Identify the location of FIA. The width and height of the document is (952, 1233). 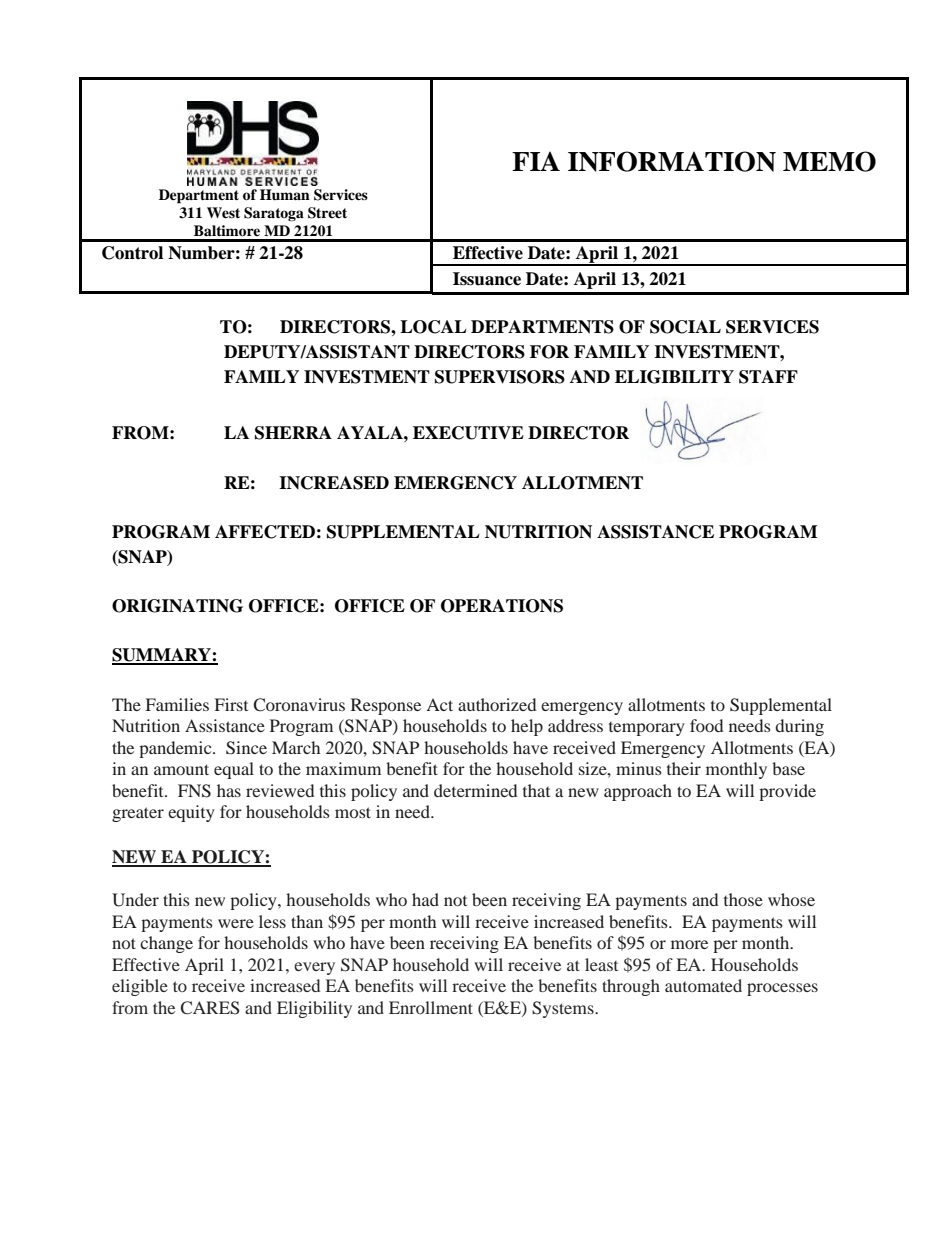
(536, 161).
